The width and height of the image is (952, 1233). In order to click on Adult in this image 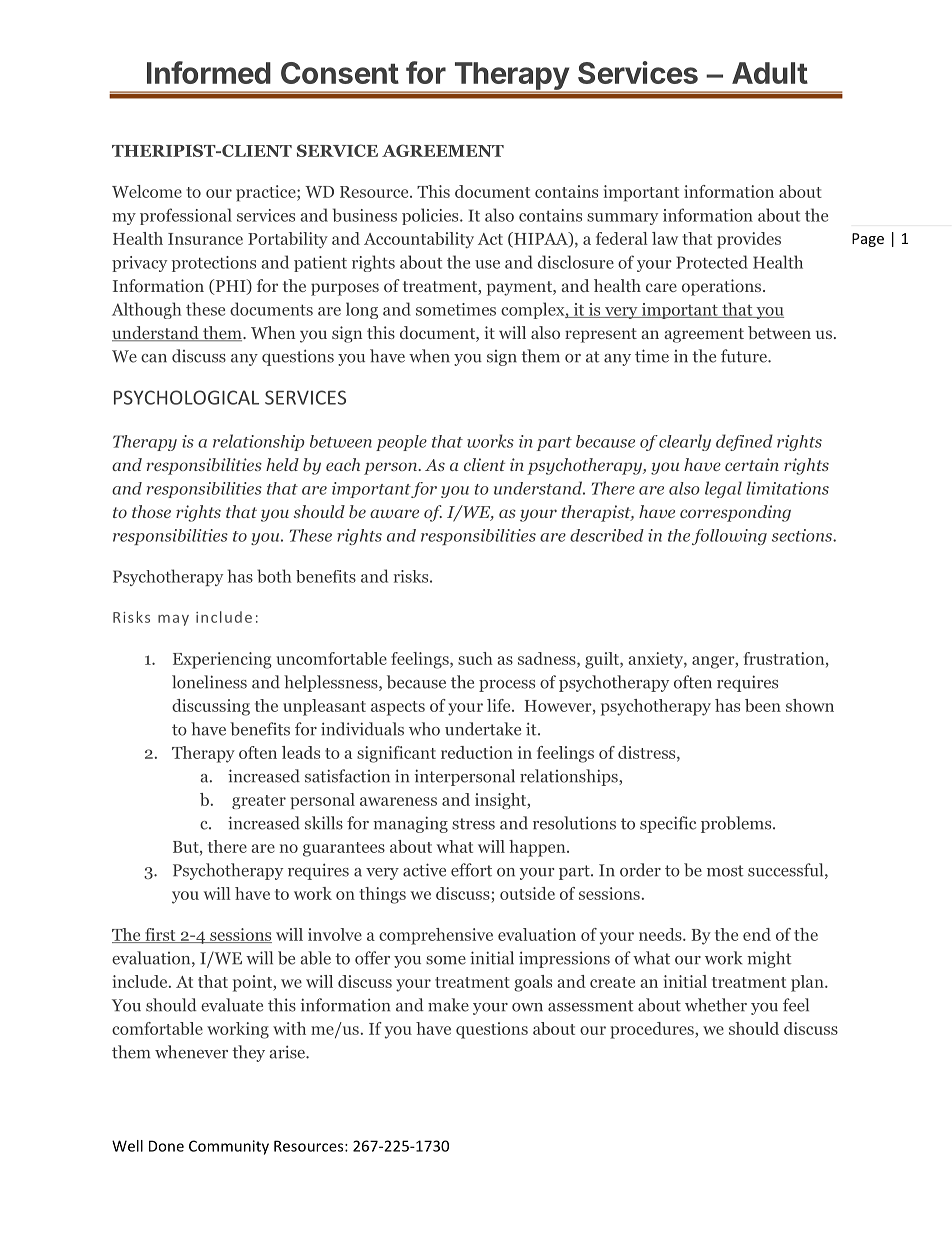, I will do `click(770, 73)`.
